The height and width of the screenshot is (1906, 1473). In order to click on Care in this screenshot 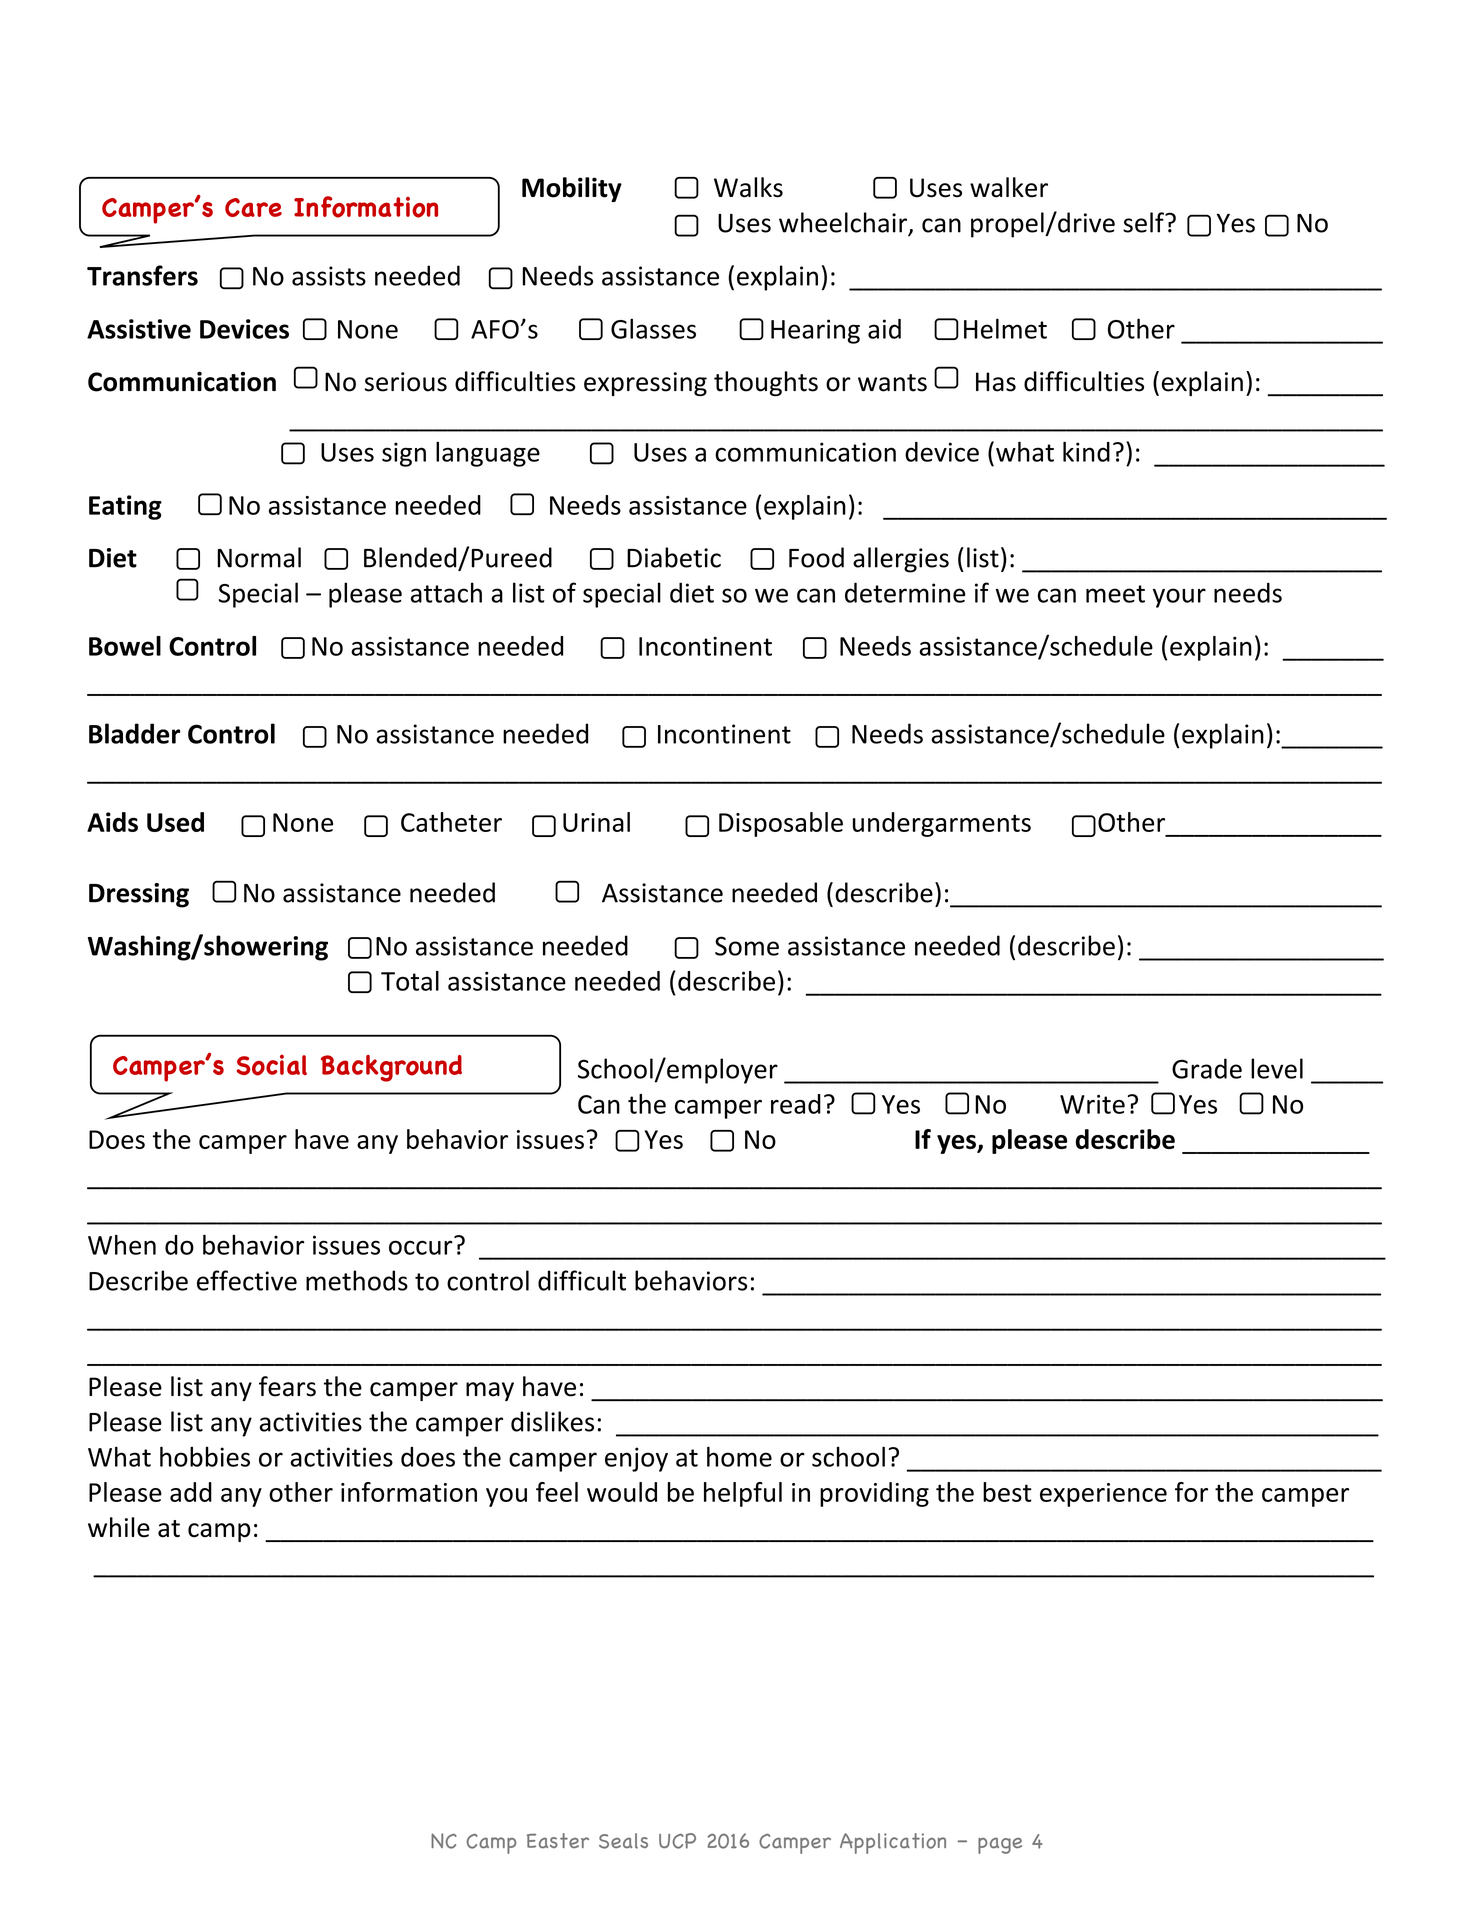, I will do `click(253, 207)`.
